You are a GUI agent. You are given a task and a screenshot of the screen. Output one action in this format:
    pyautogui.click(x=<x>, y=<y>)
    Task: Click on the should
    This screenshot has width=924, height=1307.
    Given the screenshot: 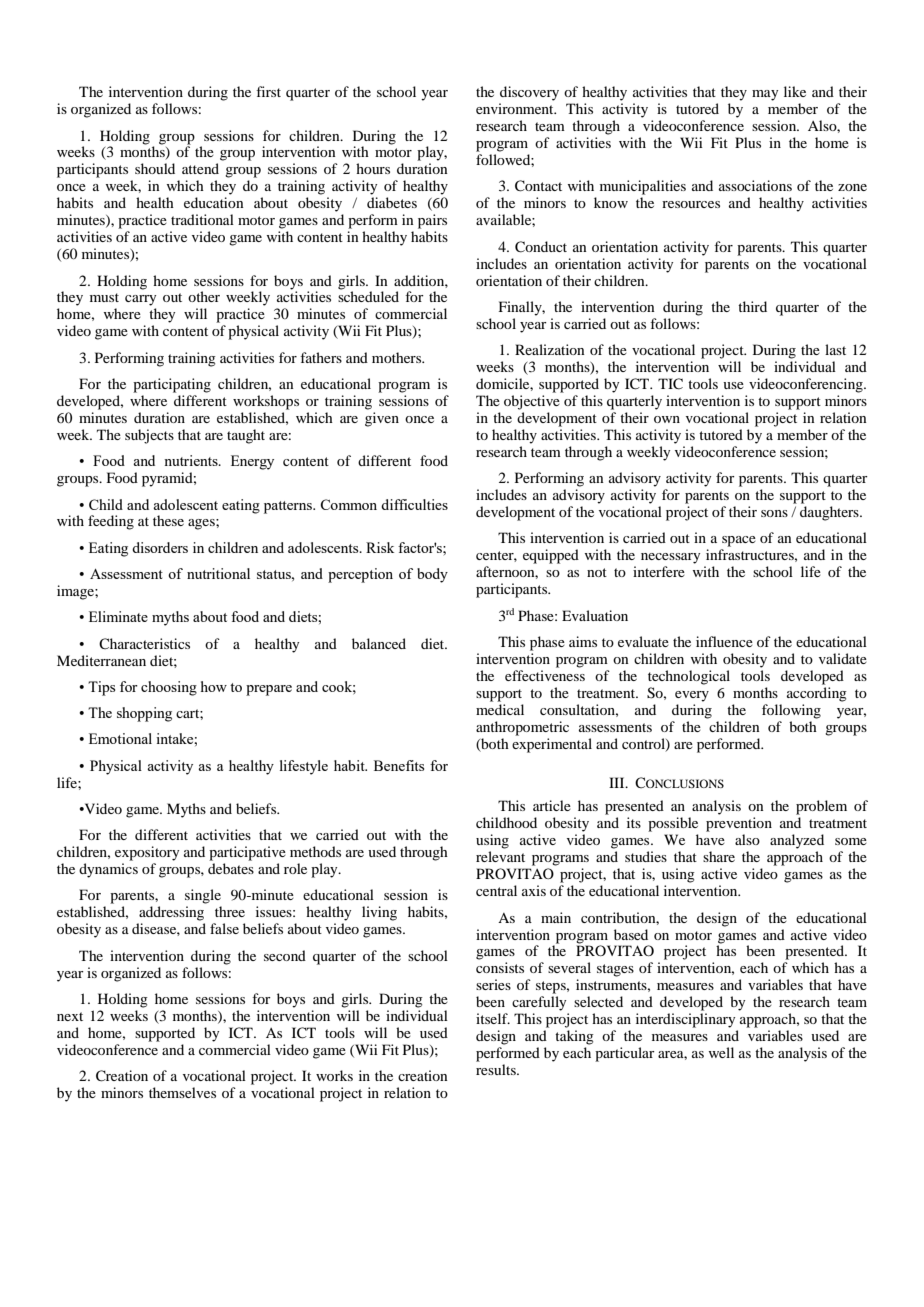 What is the action you would take?
    pyautogui.click(x=155, y=168)
